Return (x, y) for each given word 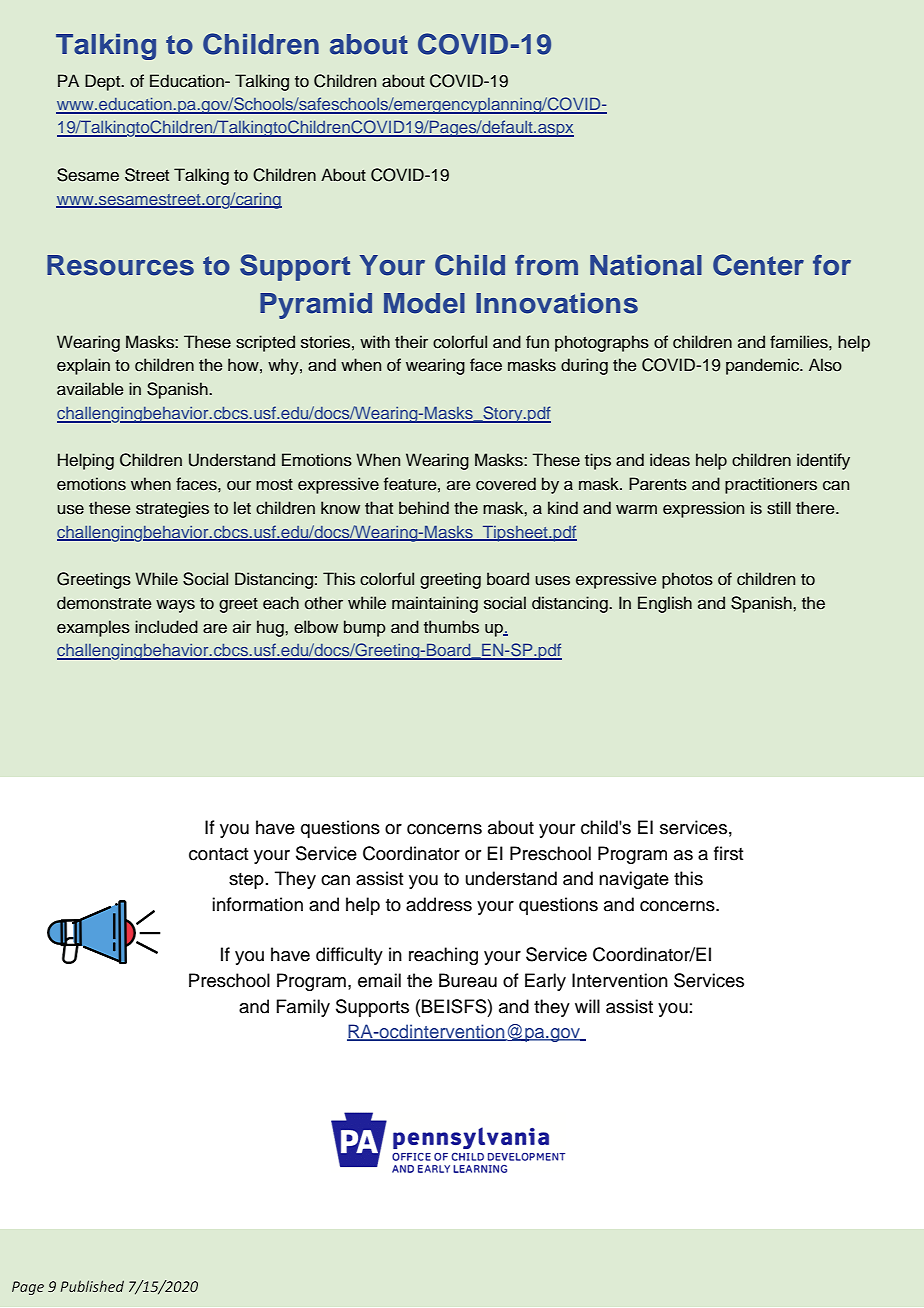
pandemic (764, 366)
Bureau (468, 980)
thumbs (451, 627)
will (587, 1006)
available (90, 389)
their (411, 342)
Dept (104, 82)
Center (758, 265)
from (546, 265)
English (665, 604)
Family (303, 1008)
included (166, 627)
